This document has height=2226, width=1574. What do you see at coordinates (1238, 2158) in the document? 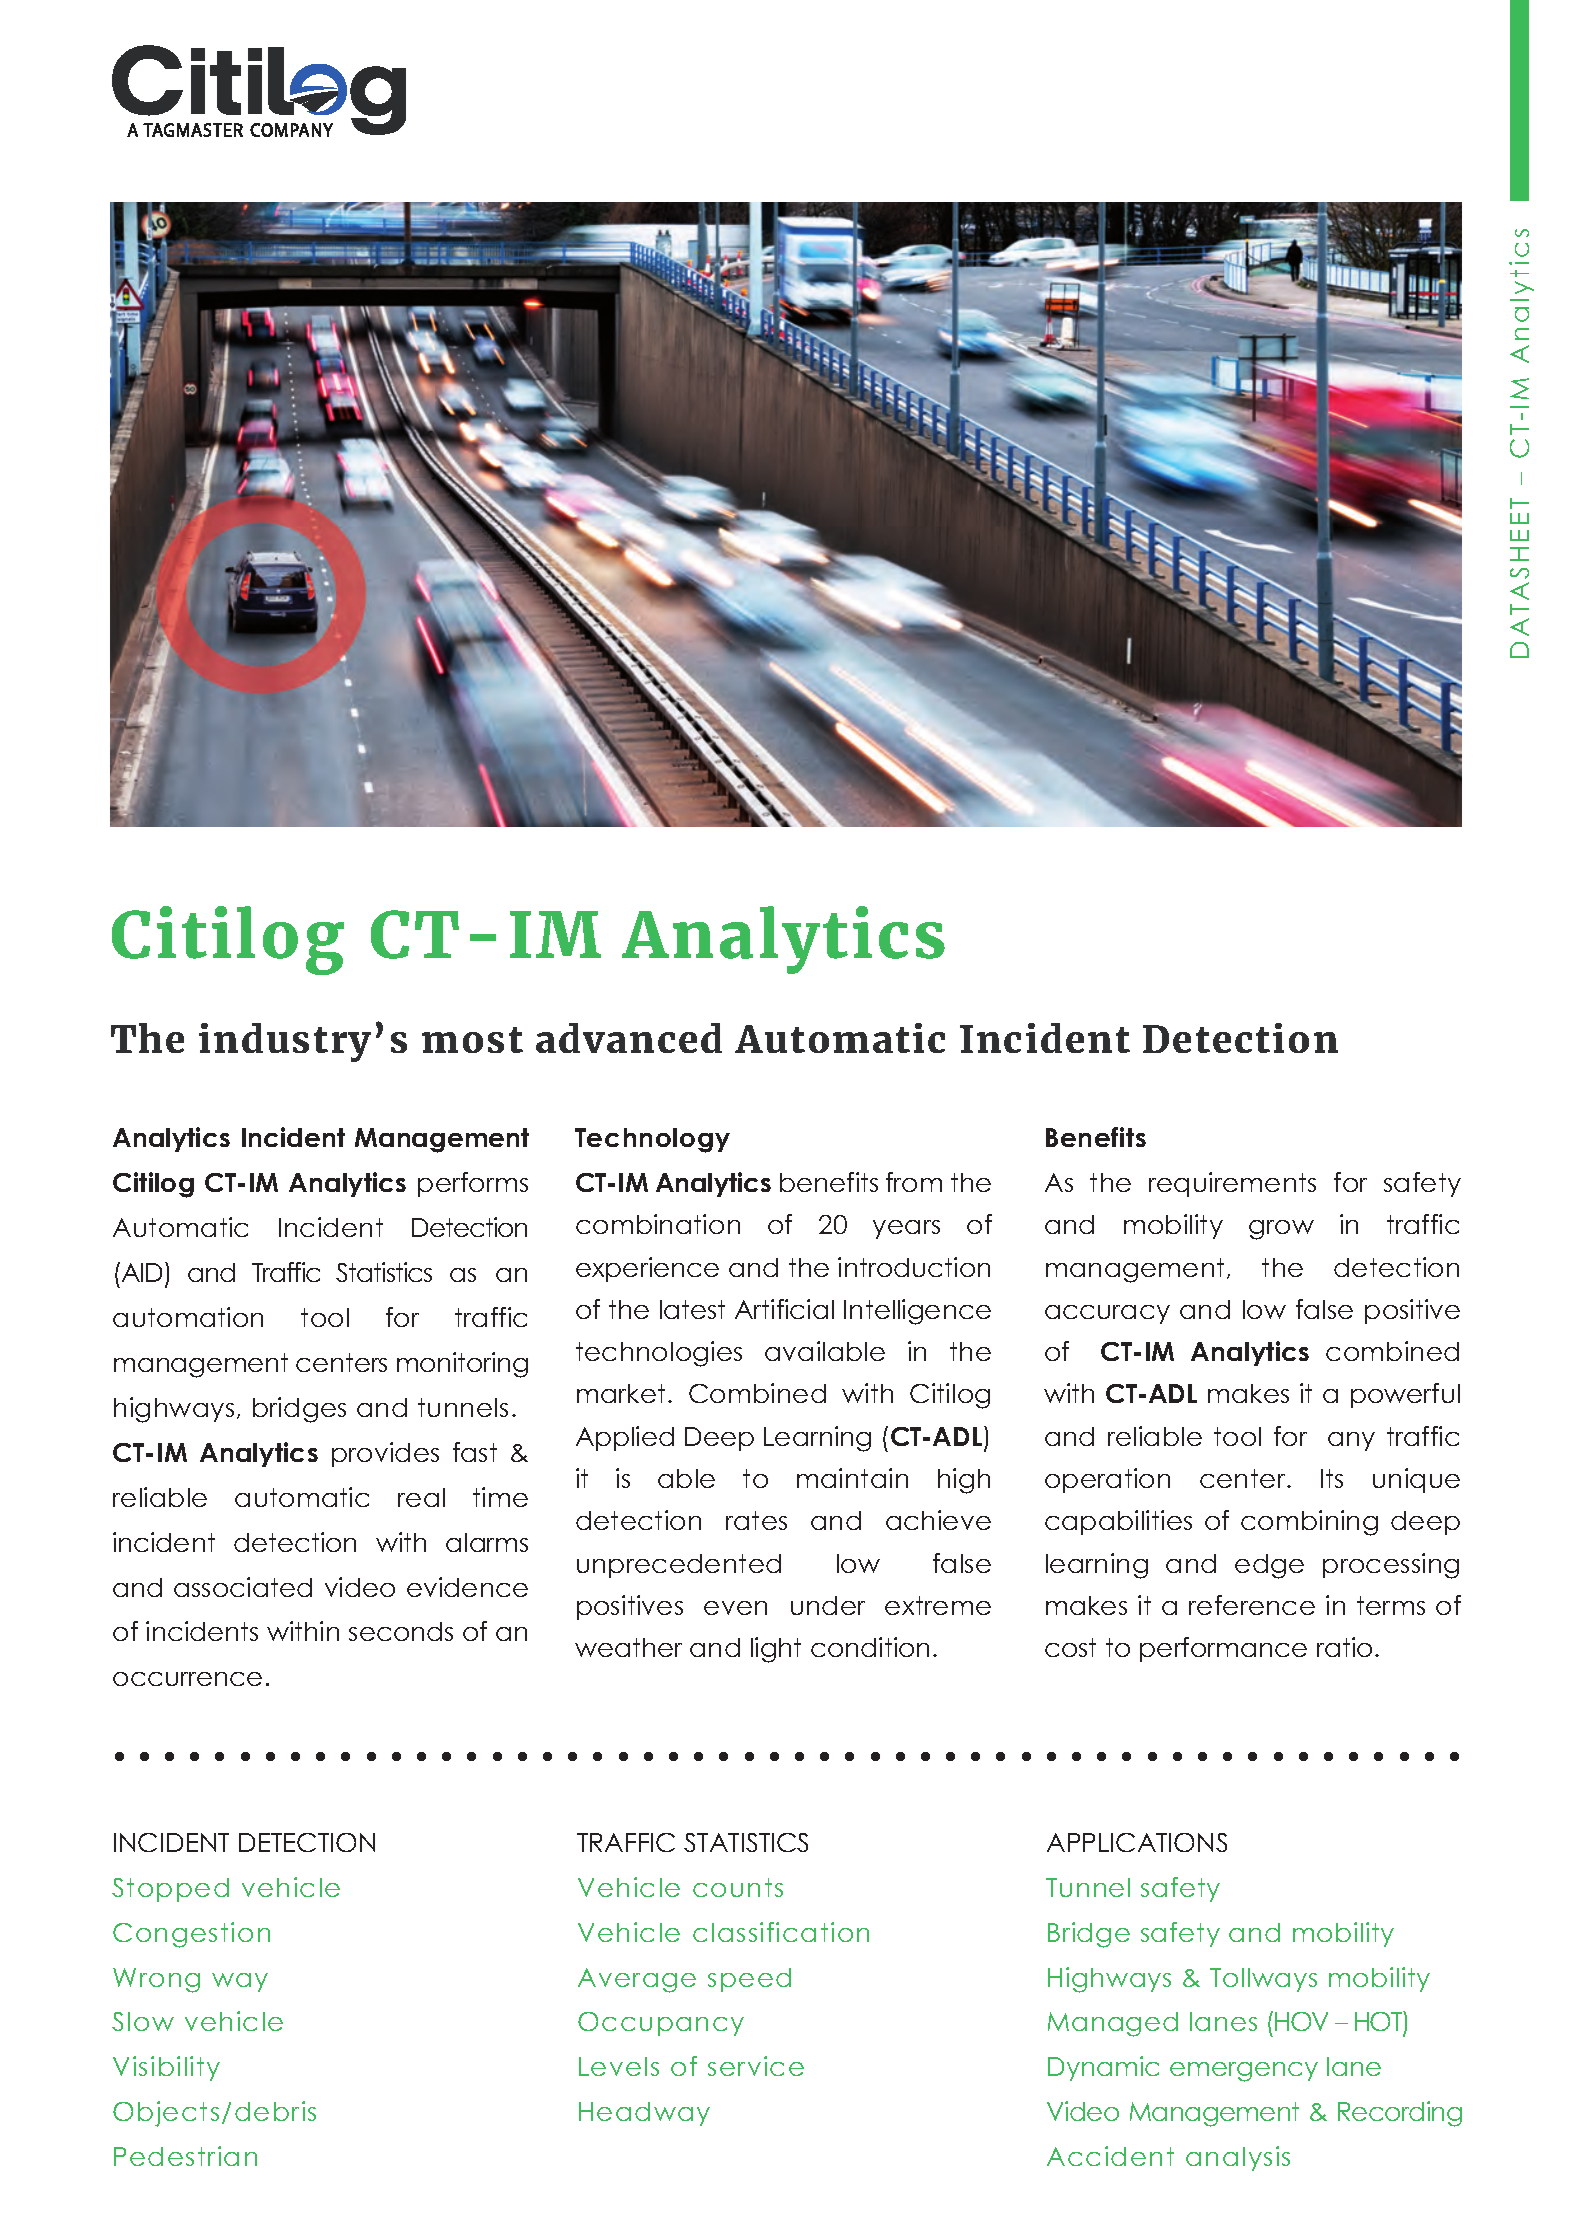
I see `analysis` at bounding box center [1238, 2158].
